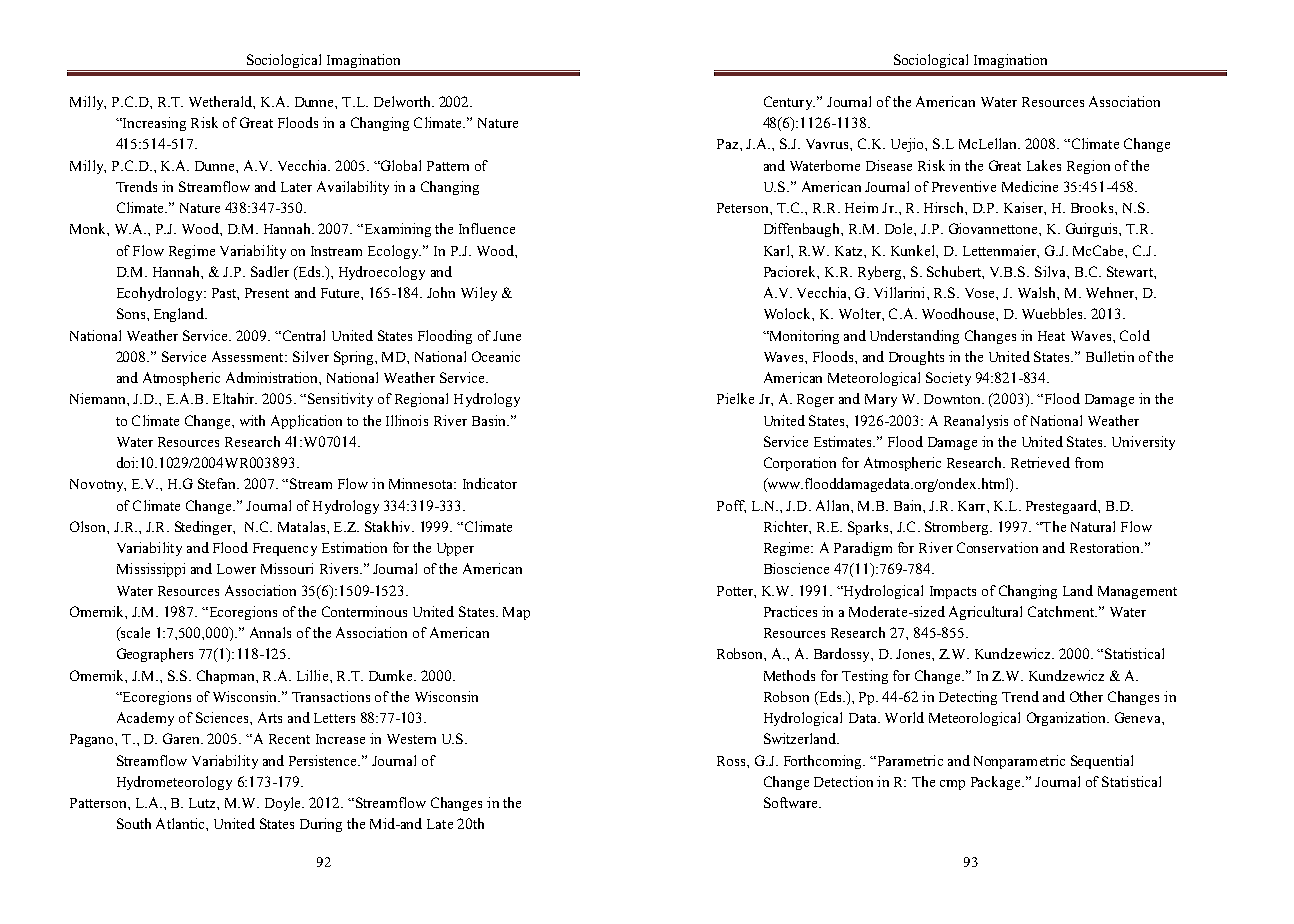  What do you see at coordinates (490, 483) in the document?
I see `Indicator` at bounding box center [490, 483].
